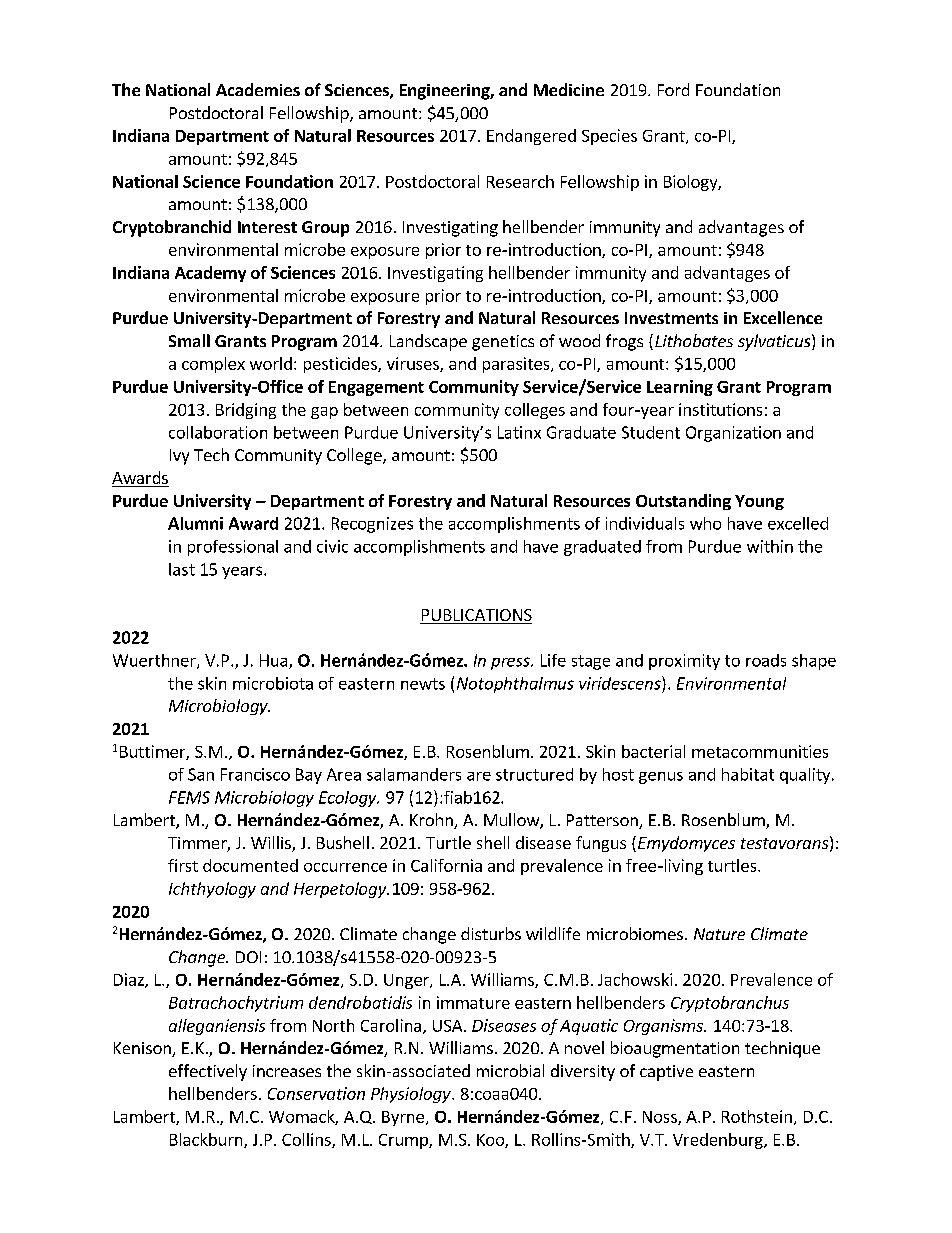  I want to click on Academies, so click(258, 89).
